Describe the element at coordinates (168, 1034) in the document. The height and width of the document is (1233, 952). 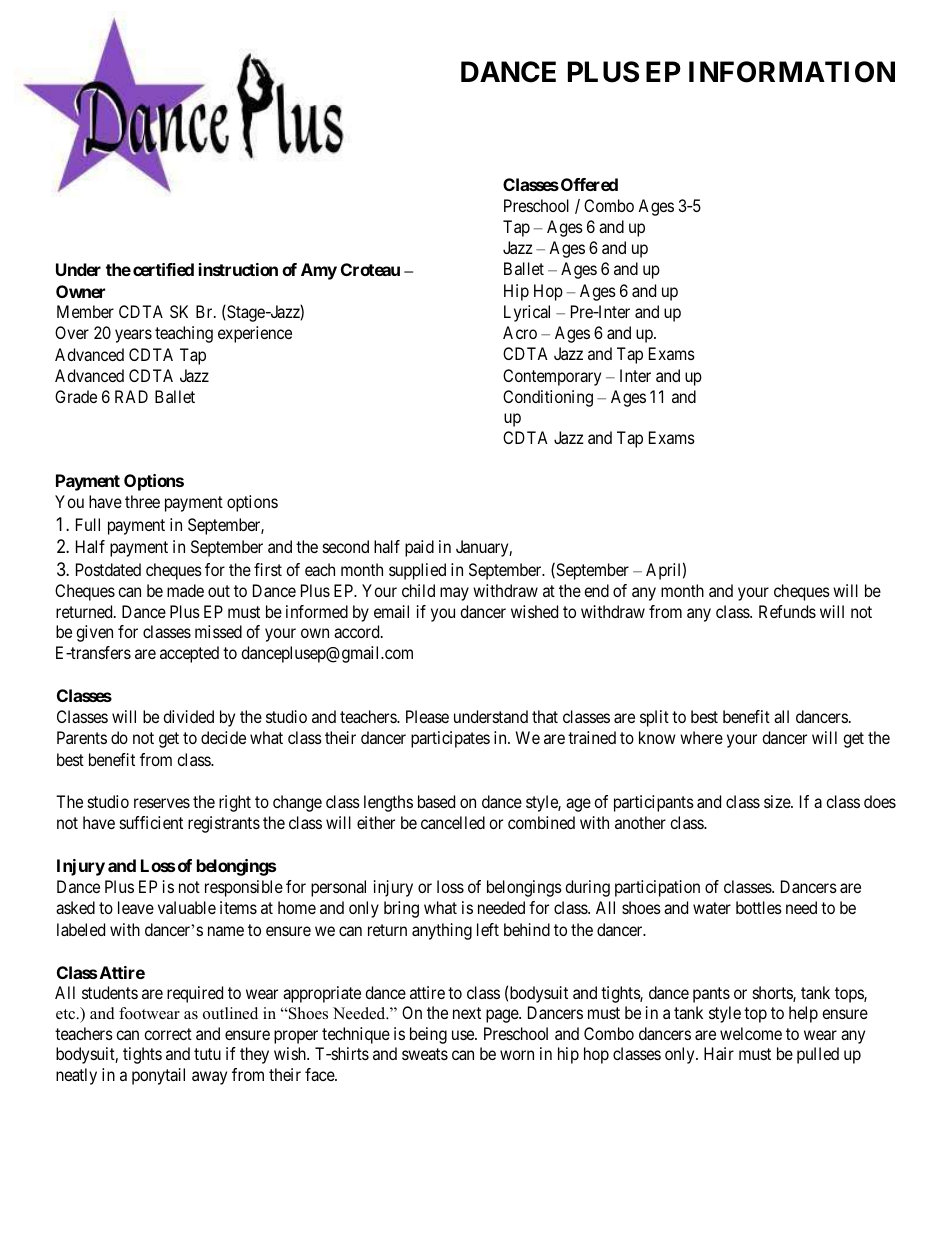
I see `correct` at that location.
